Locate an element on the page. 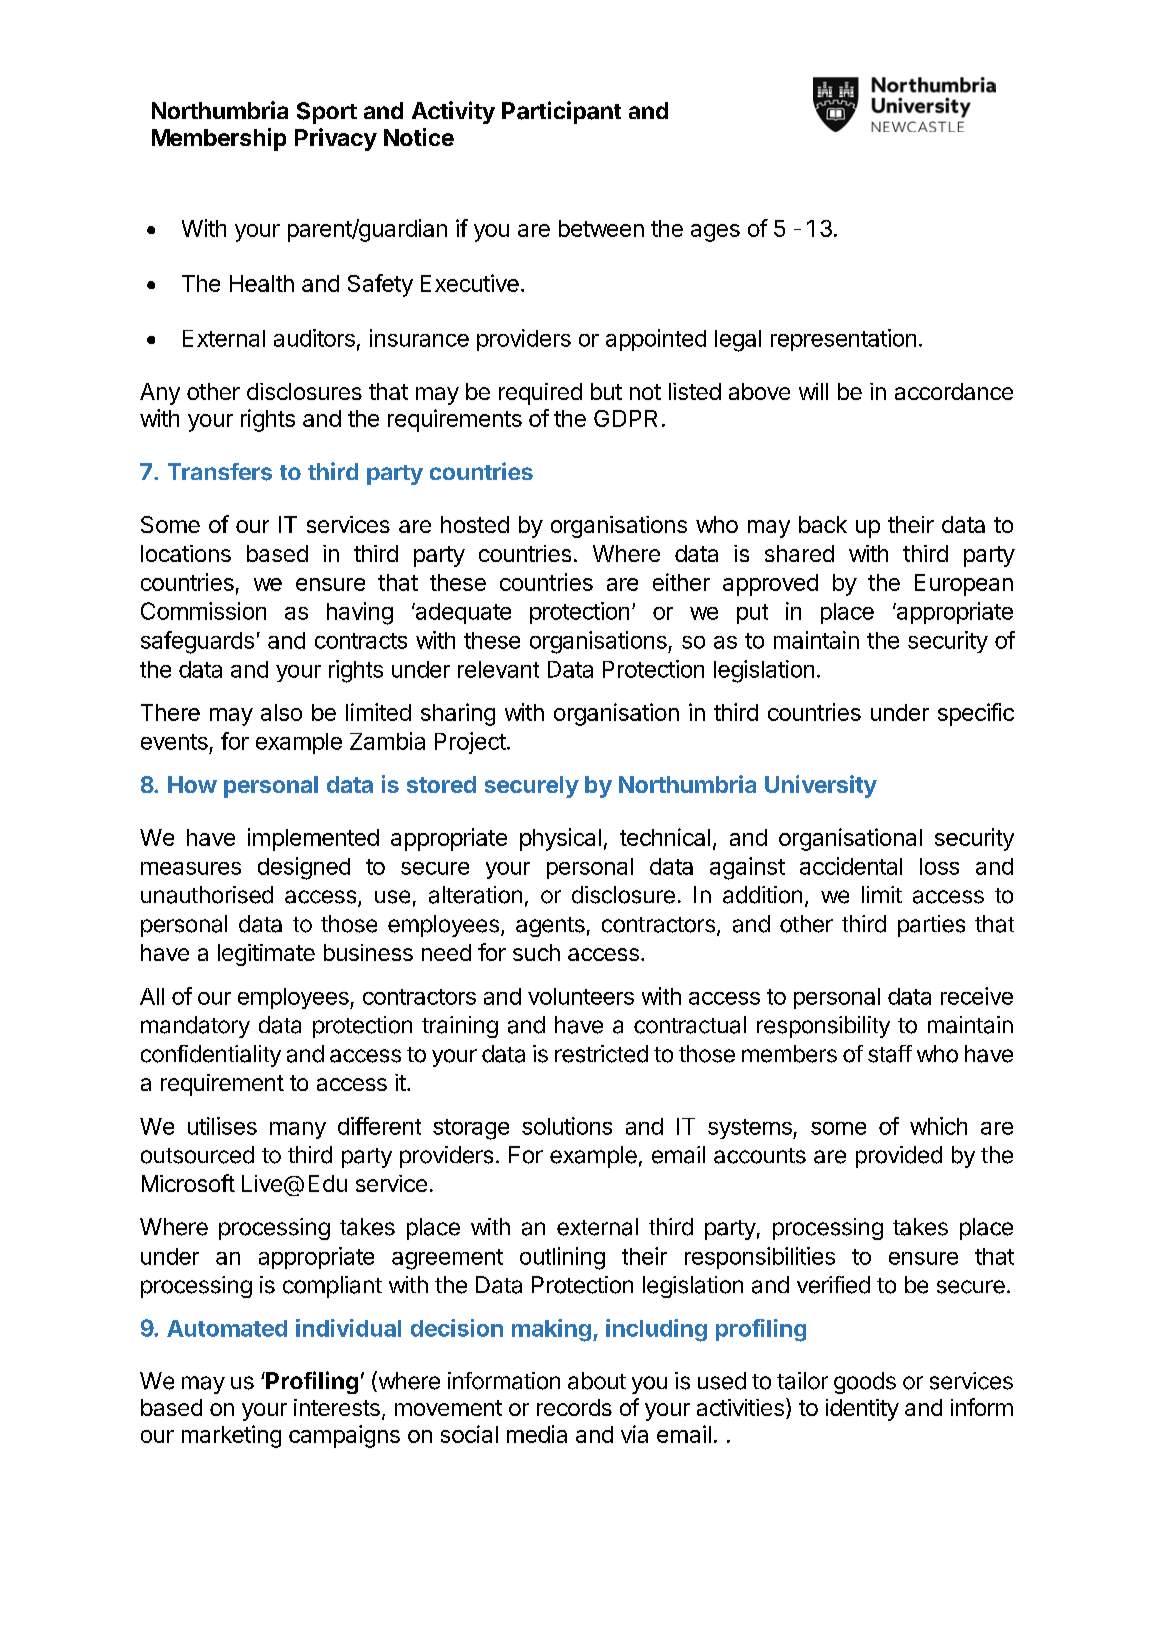 This page has width=1153, height=1631. Participant is located at coordinates (561, 112).
